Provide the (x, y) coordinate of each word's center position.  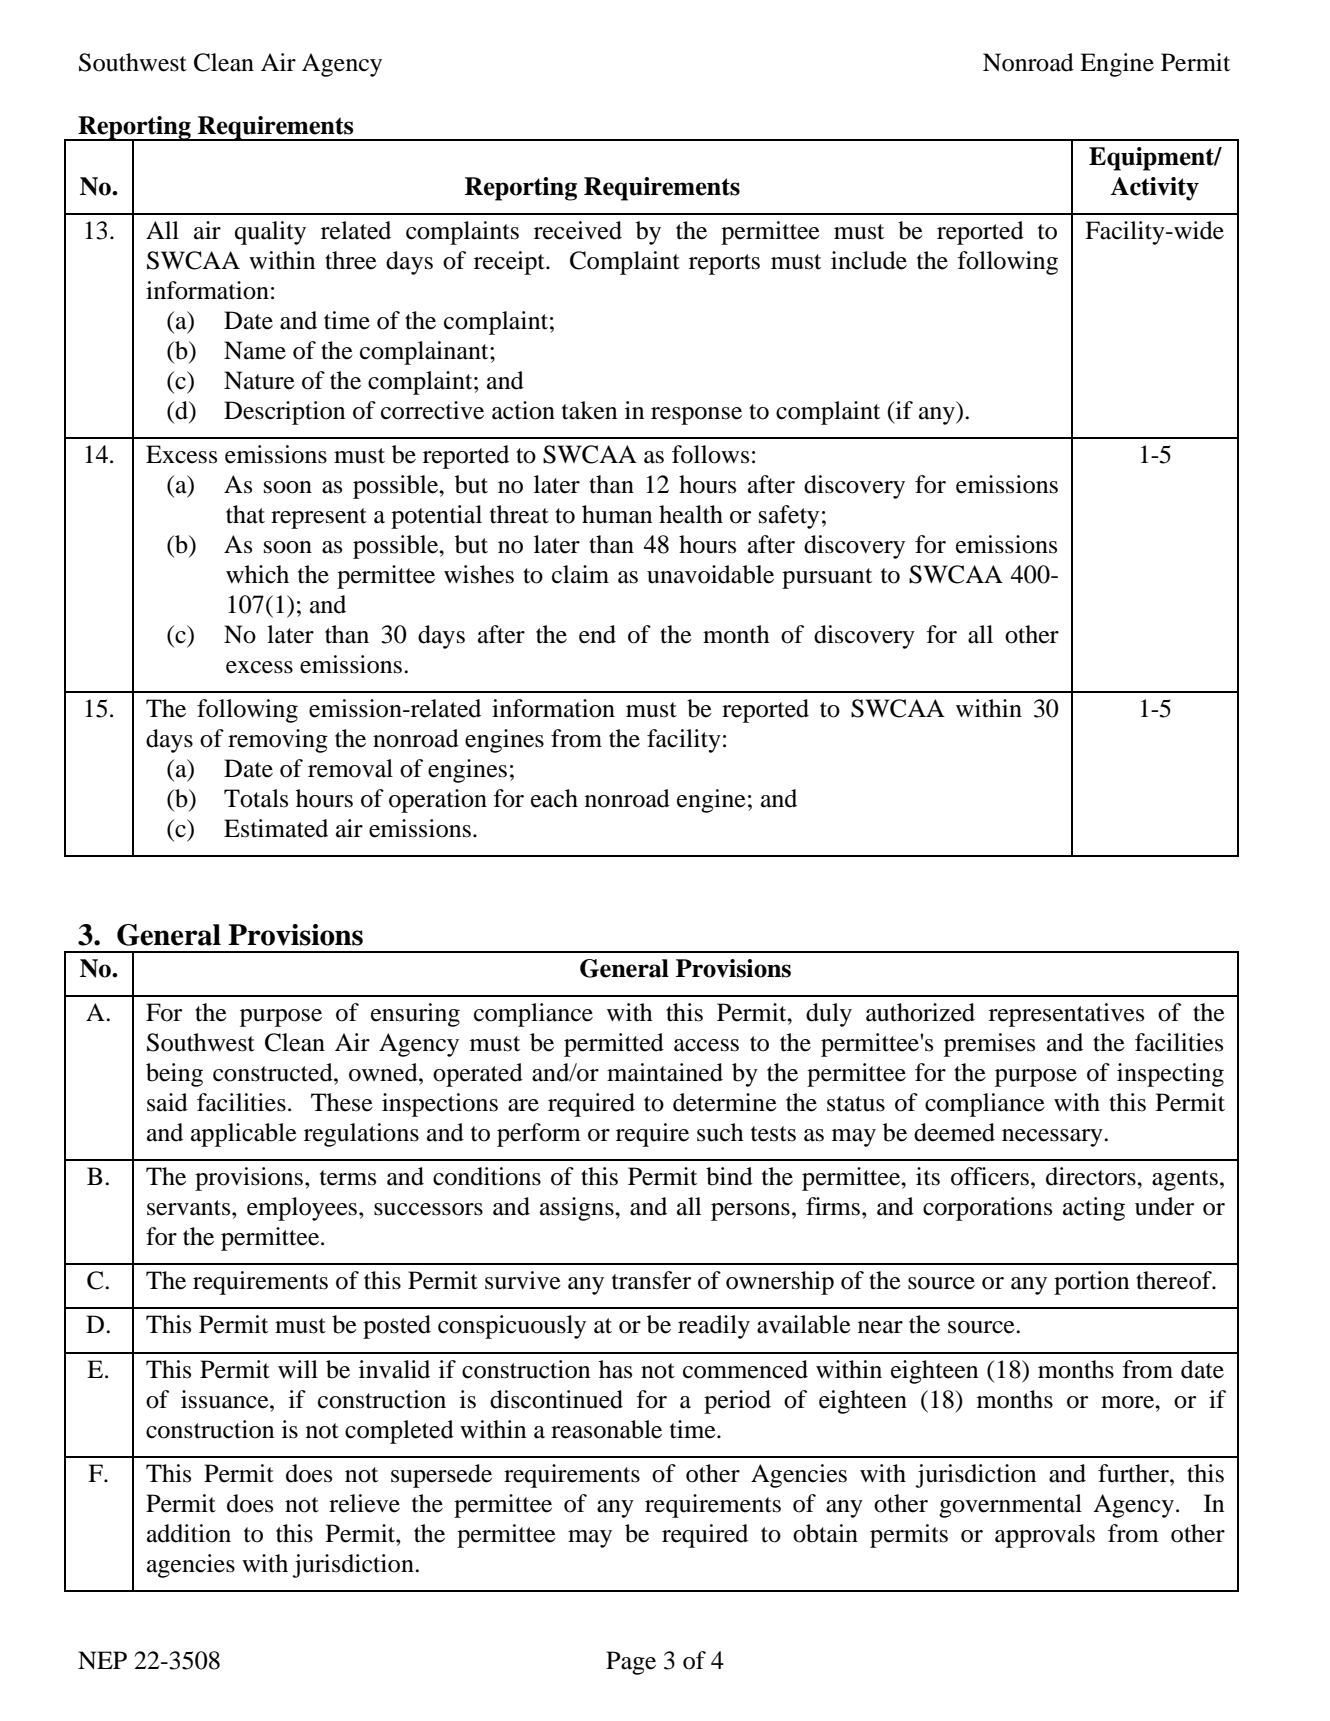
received (578, 230)
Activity (1154, 189)
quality (270, 233)
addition (189, 1533)
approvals (1045, 1536)
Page (631, 1663)
